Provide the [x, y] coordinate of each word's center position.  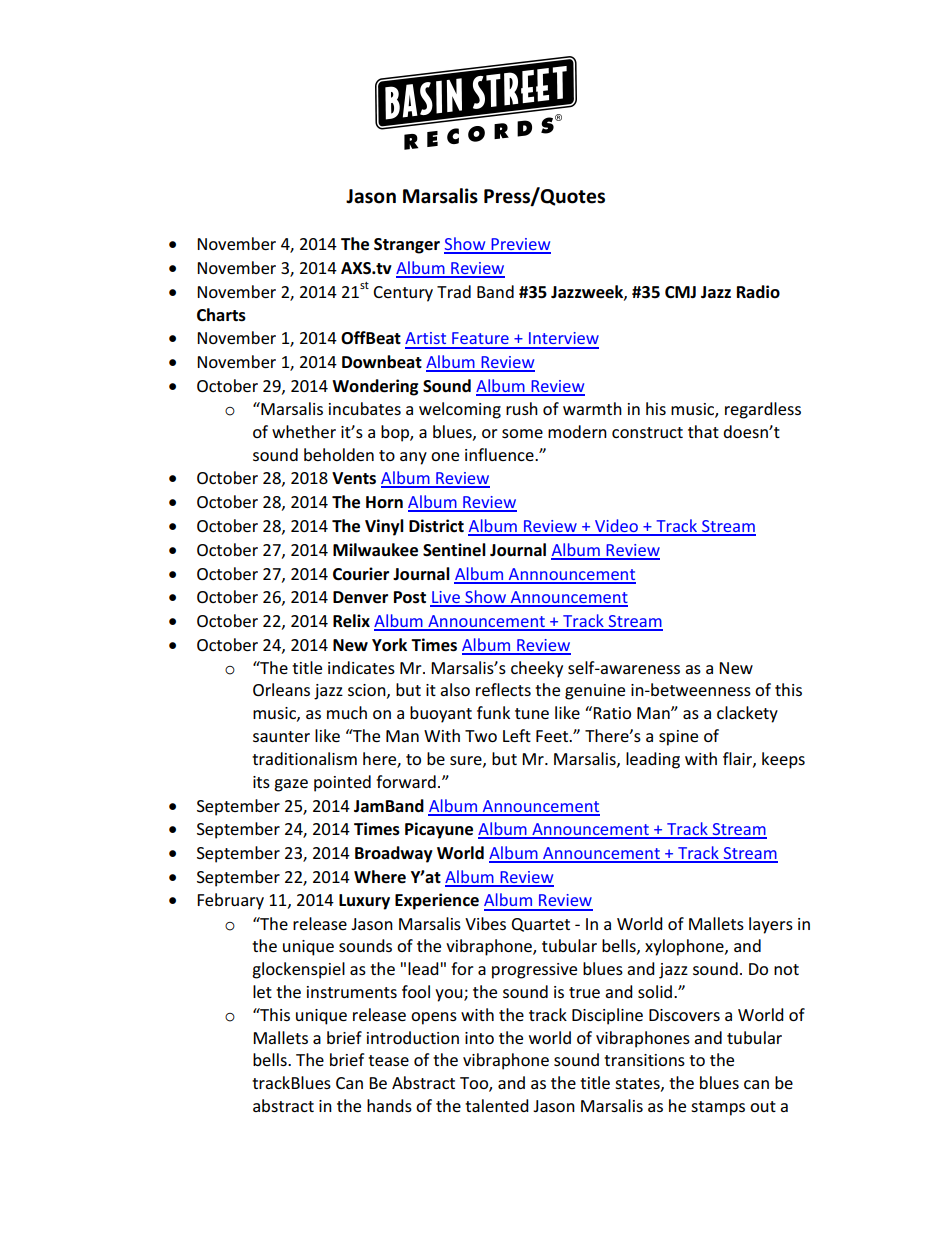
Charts [221, 315]
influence [500, 454]
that [703, 431]
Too [475, 1084]
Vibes [485, 923]
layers [771, 925]
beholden [339, 454]
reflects [503, 689]
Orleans [281, 689]
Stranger [407, 246]
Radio [758, 292]
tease [388, 1060]
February [230, 901]
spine [678, 738]
